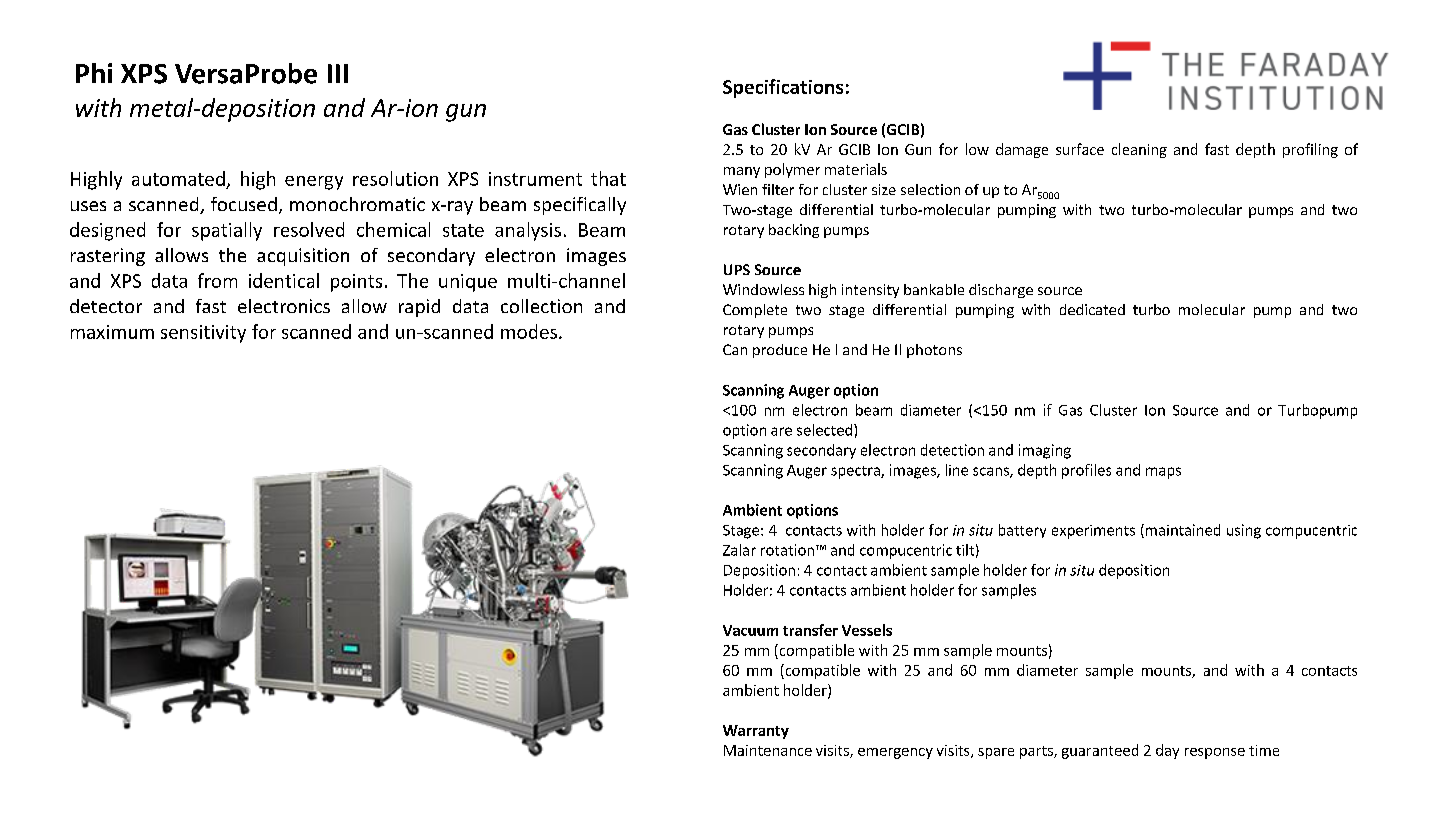  I want to click on cleaning, so click(1139, 150).
